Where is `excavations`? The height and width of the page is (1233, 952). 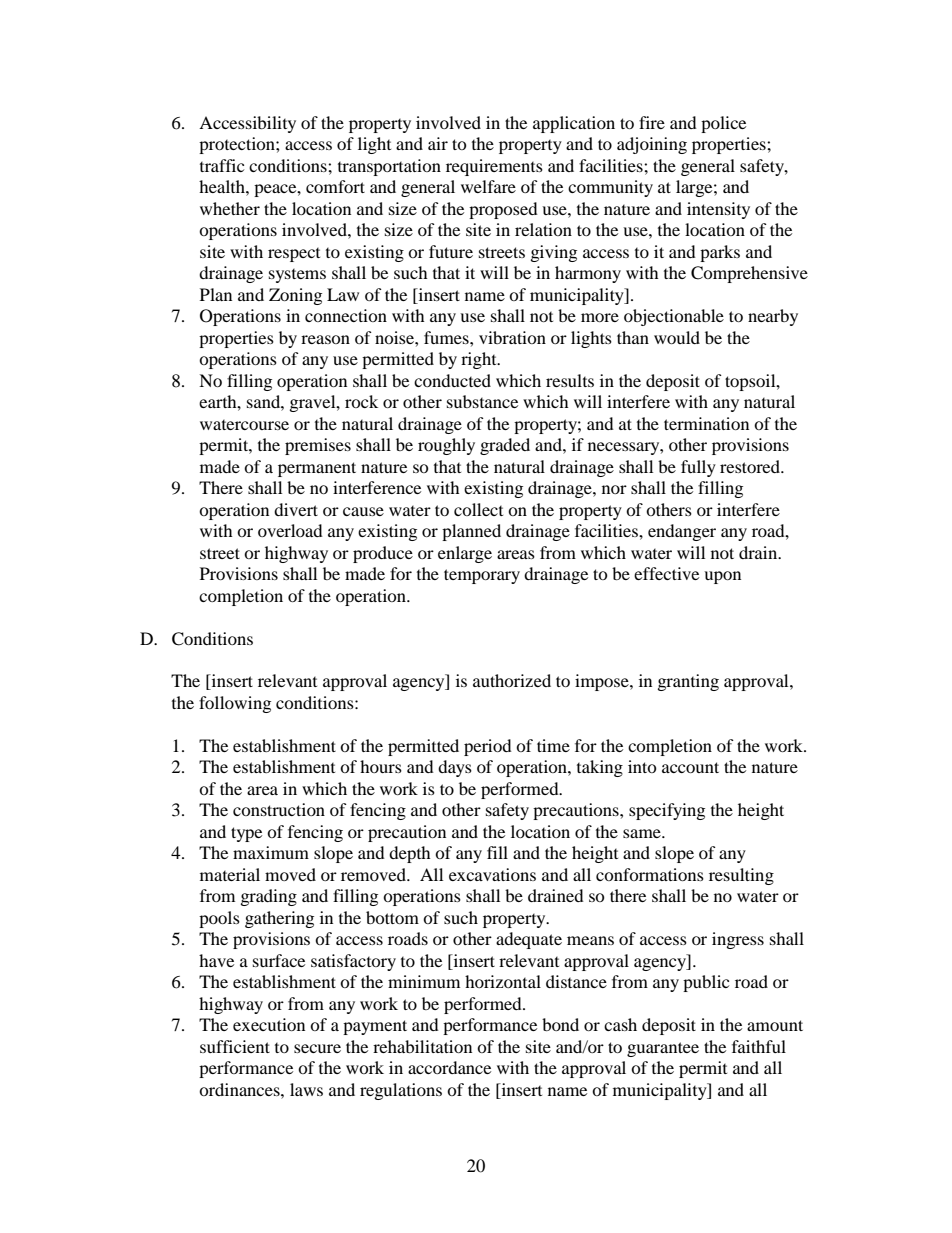 excavations is located at coordinates (492, 874).
